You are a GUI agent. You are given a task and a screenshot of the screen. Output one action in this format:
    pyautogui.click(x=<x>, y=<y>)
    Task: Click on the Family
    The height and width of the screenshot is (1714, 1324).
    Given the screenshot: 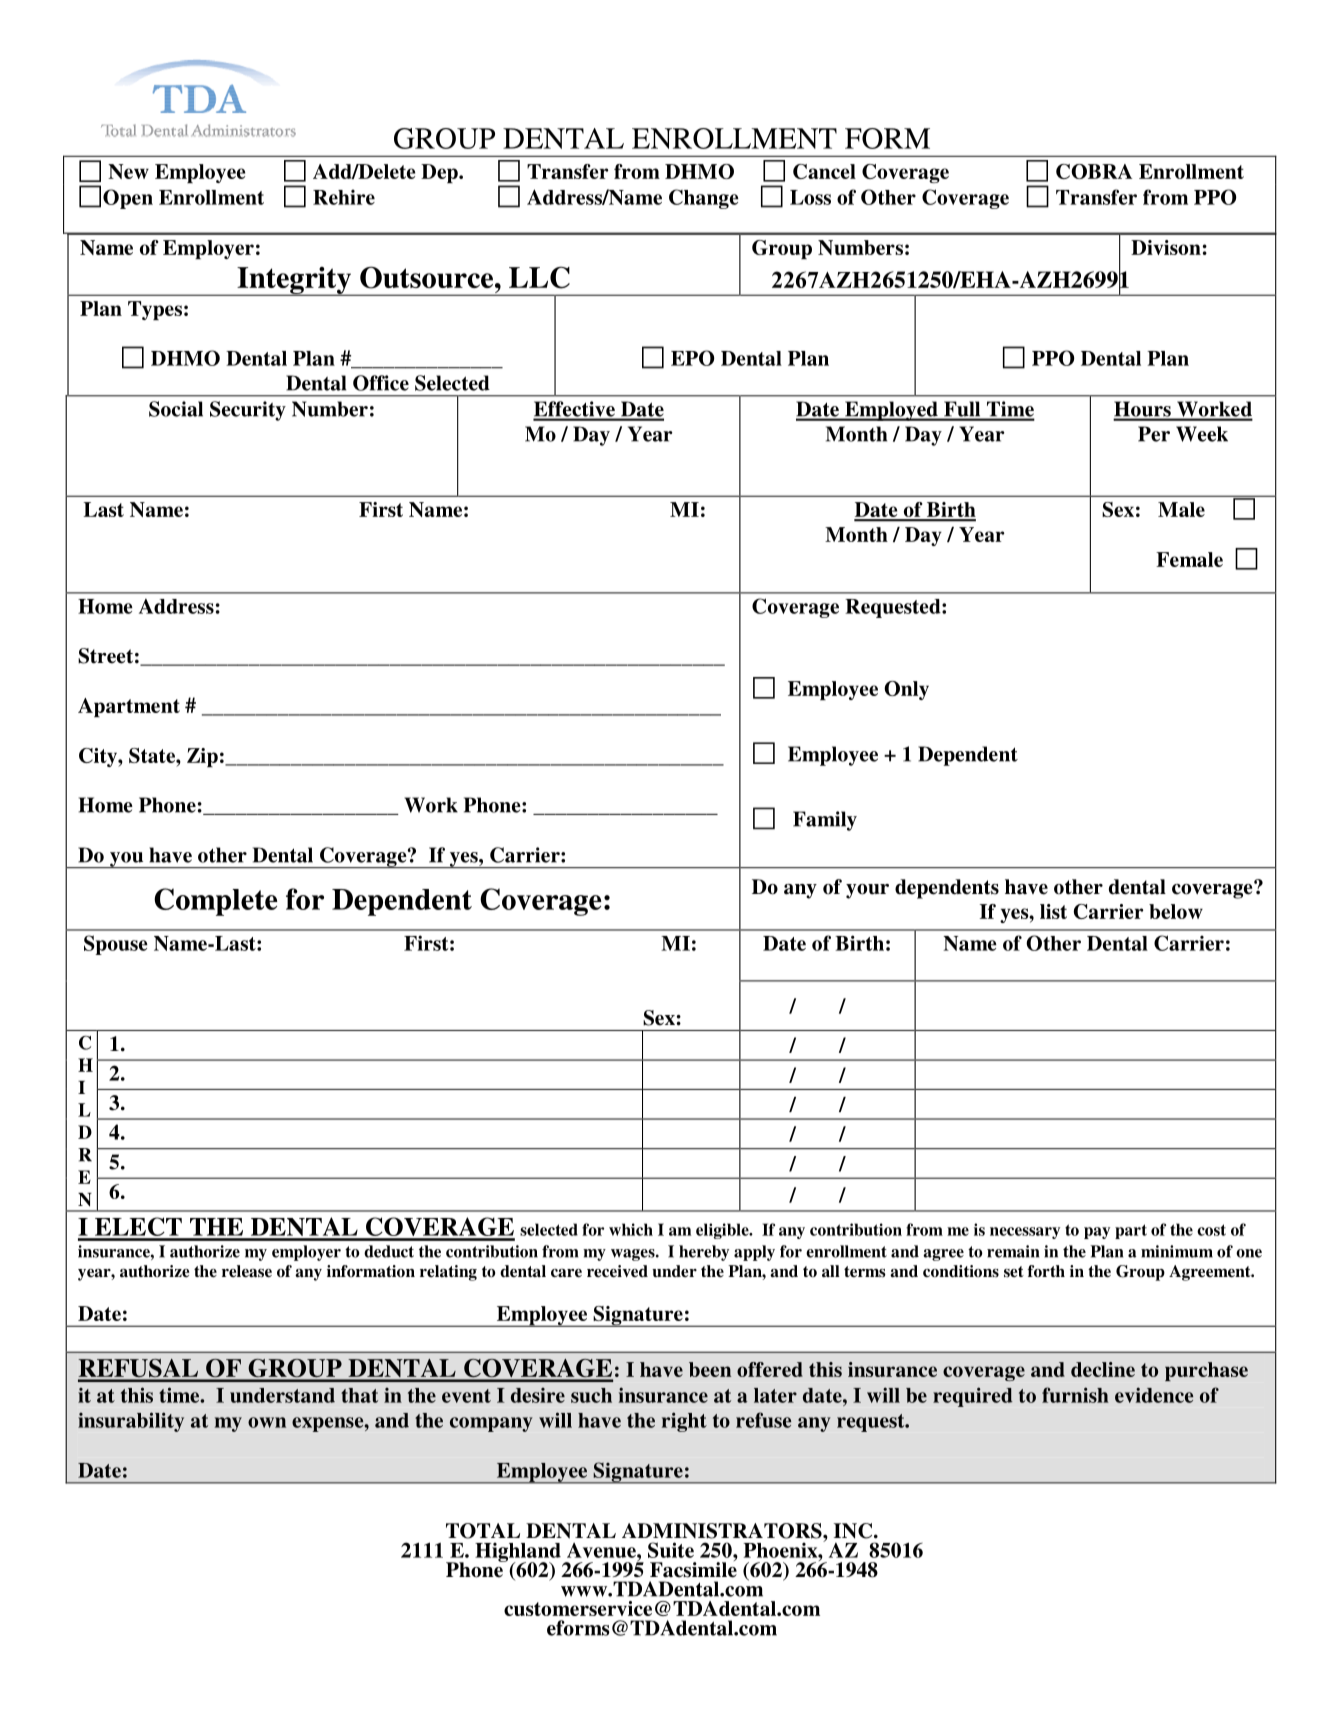 What is the action you would take?
    pyautogui.click(x=825, y=821)
